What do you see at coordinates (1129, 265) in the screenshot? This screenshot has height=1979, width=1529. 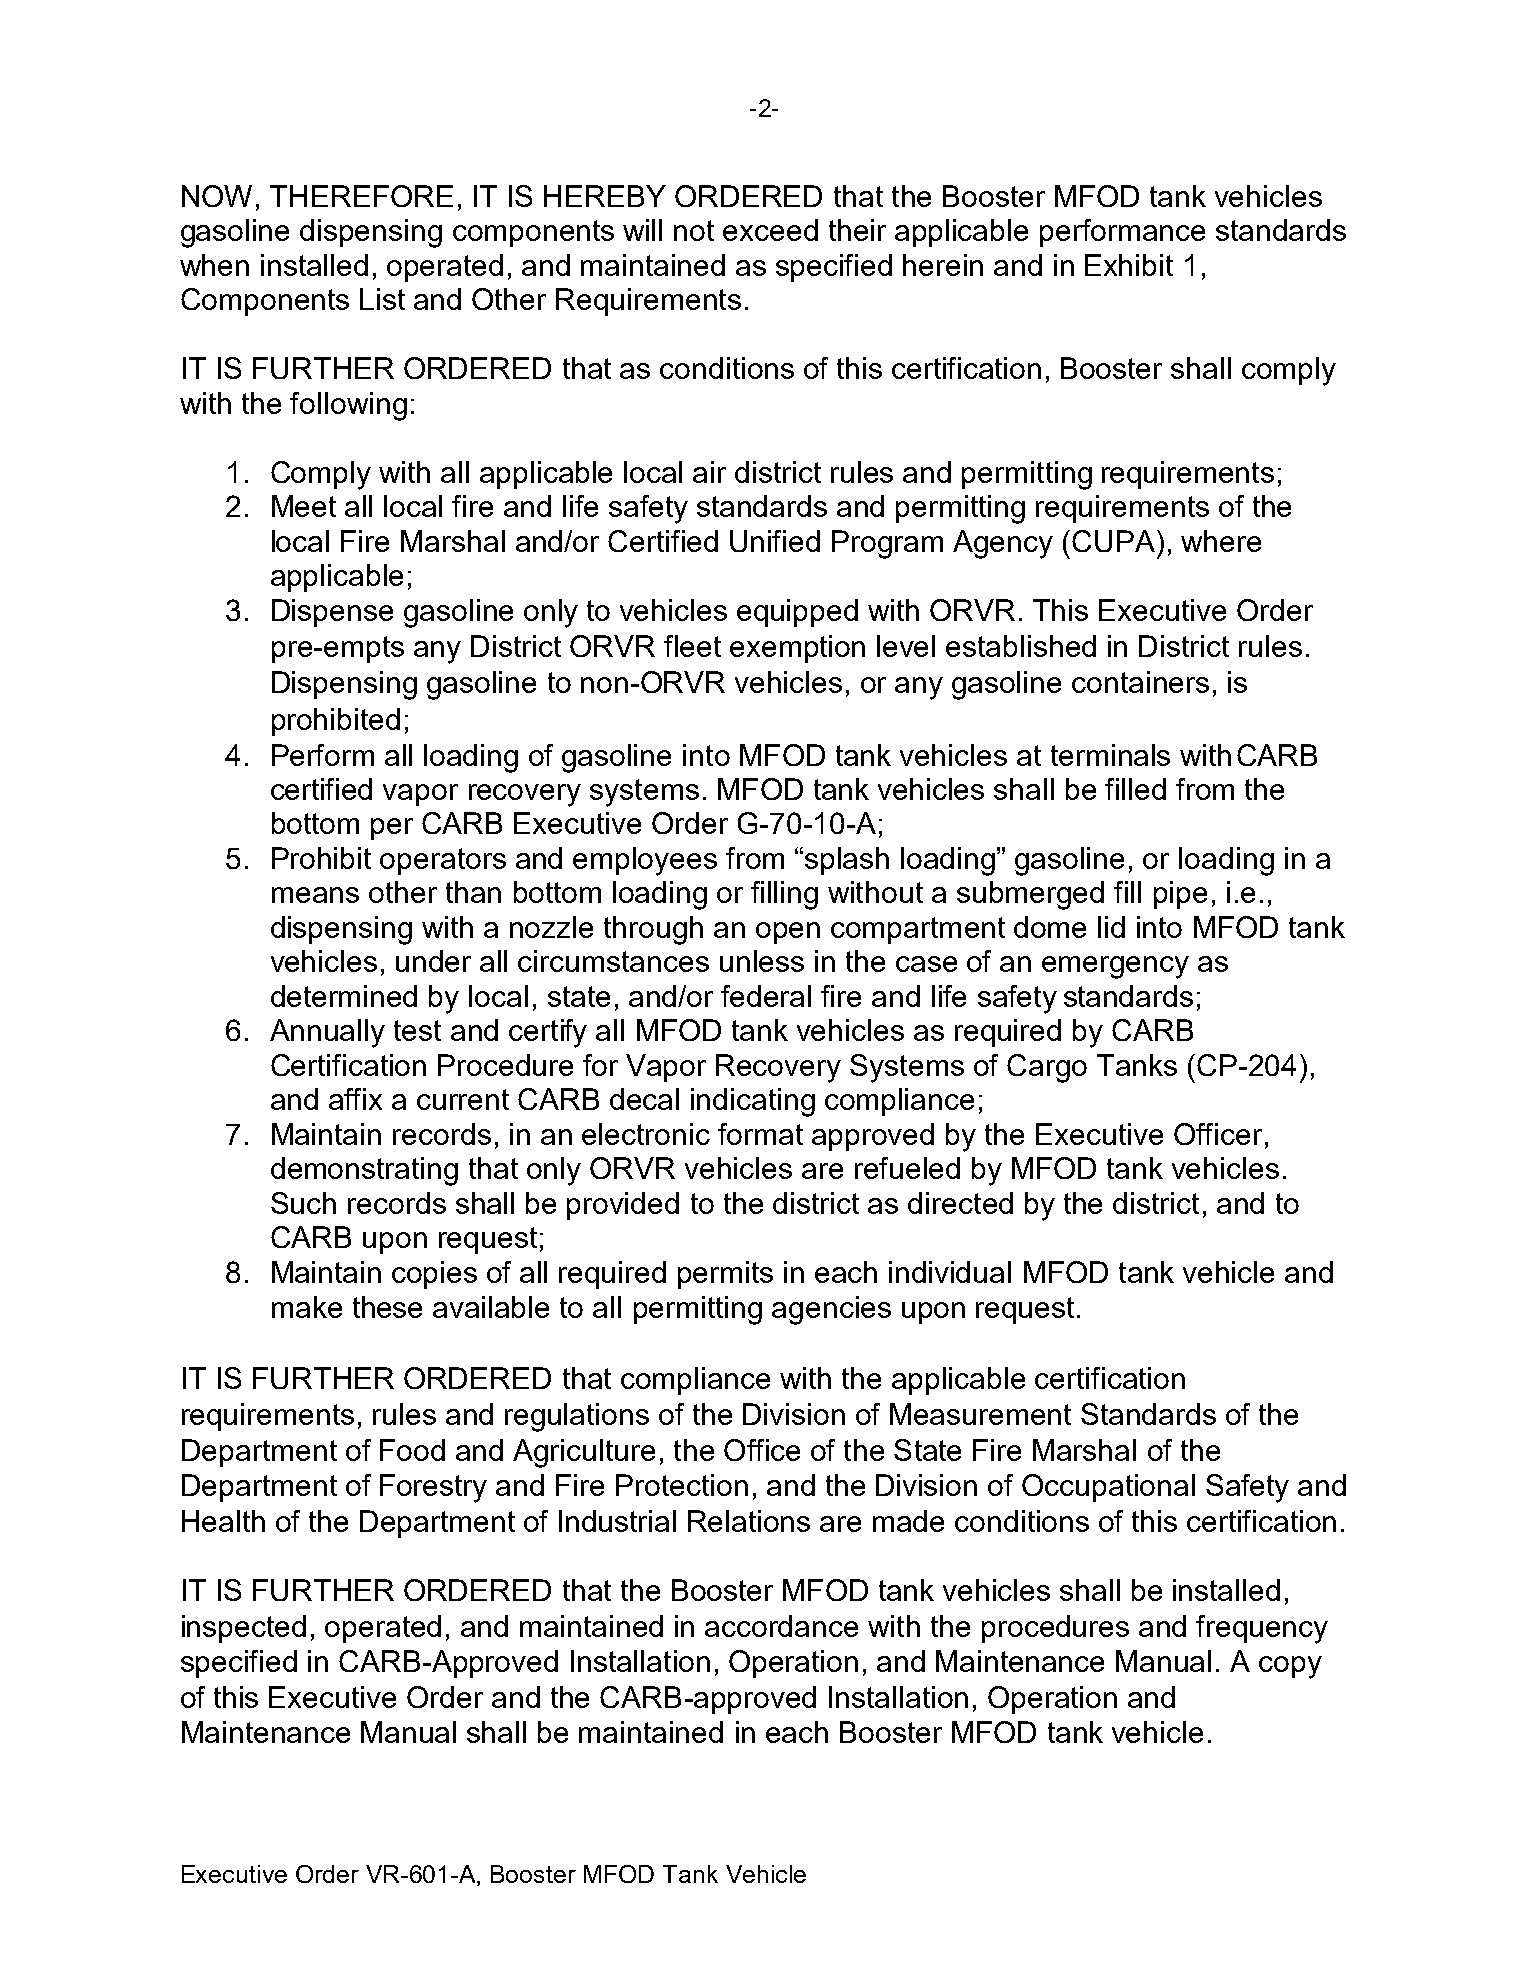 I see `Exhibit` at bounding box center [1129, 265].
